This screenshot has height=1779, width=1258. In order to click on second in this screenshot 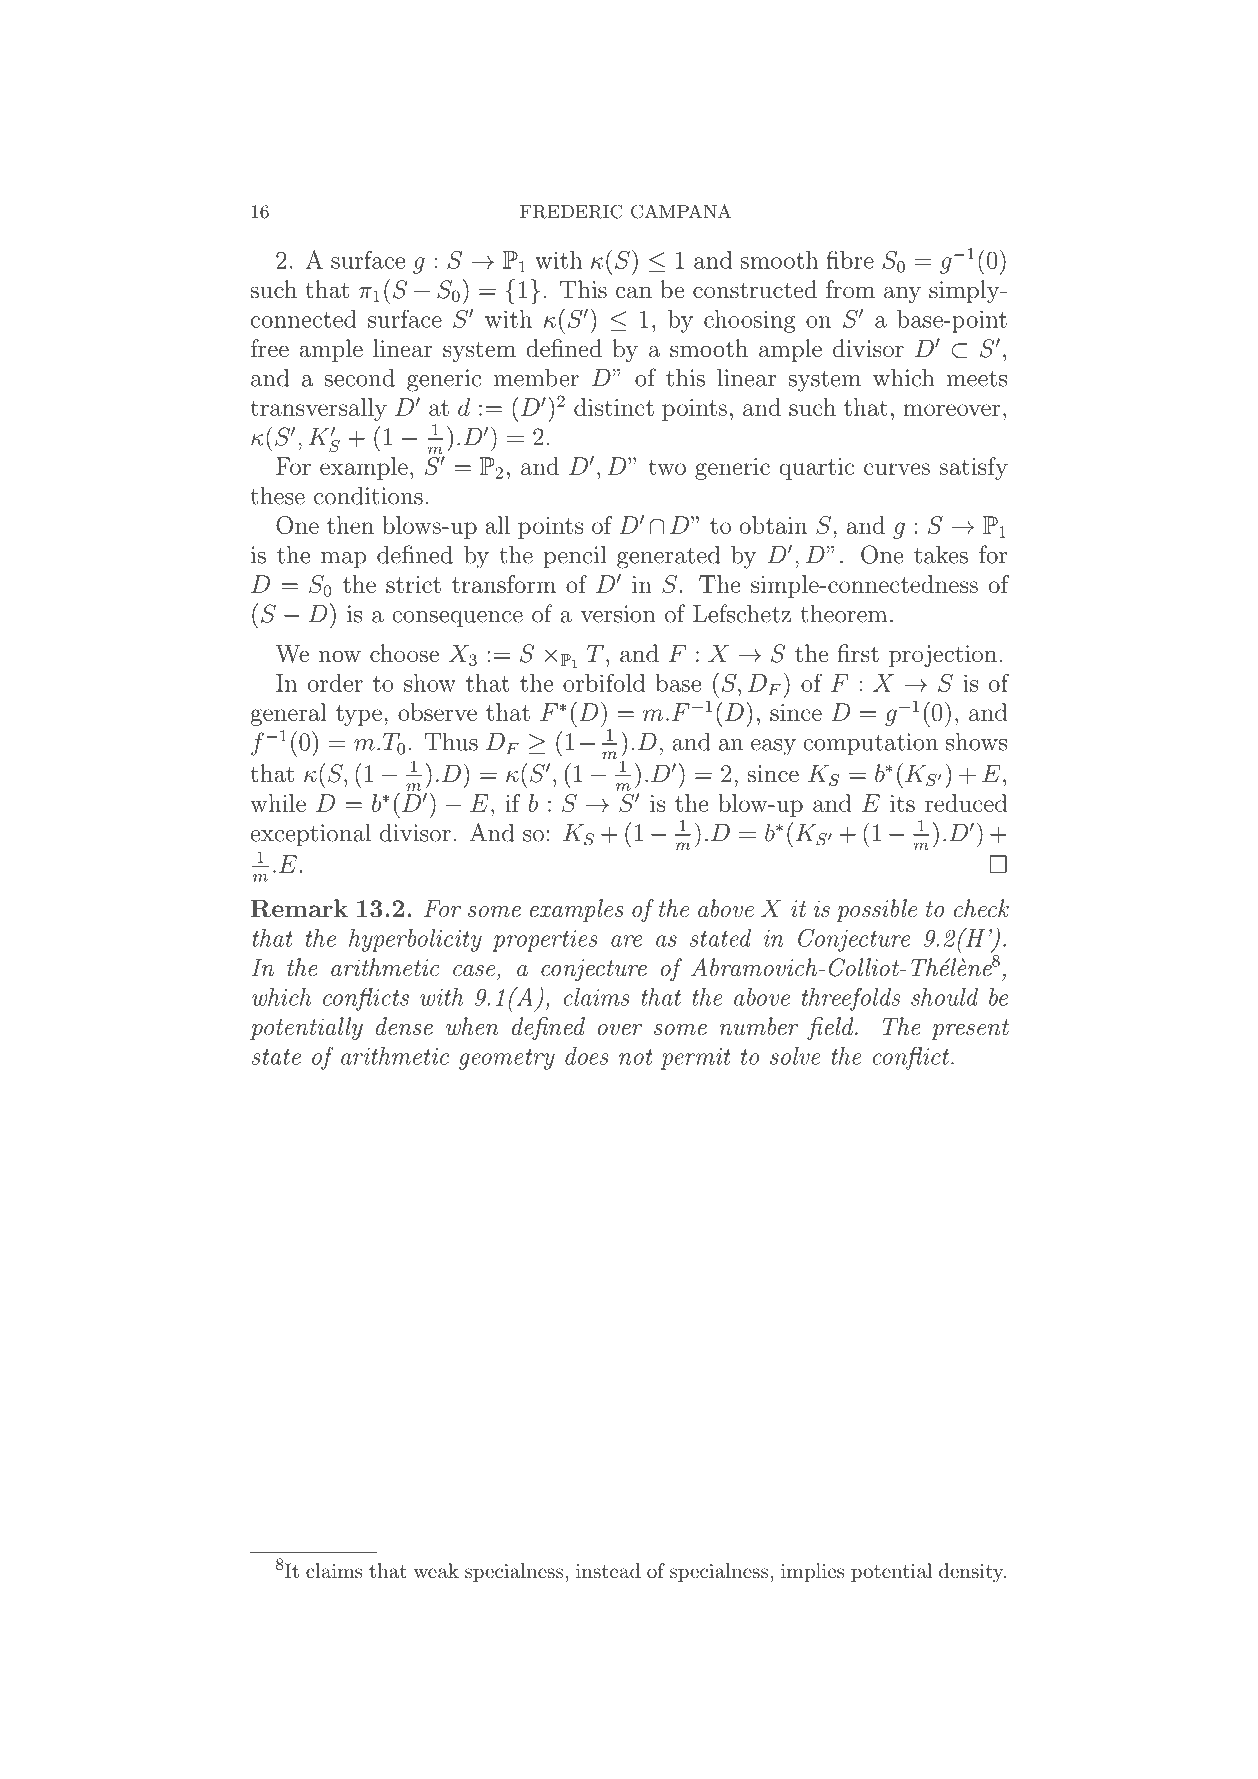, I will do `click(360, 377)`.
